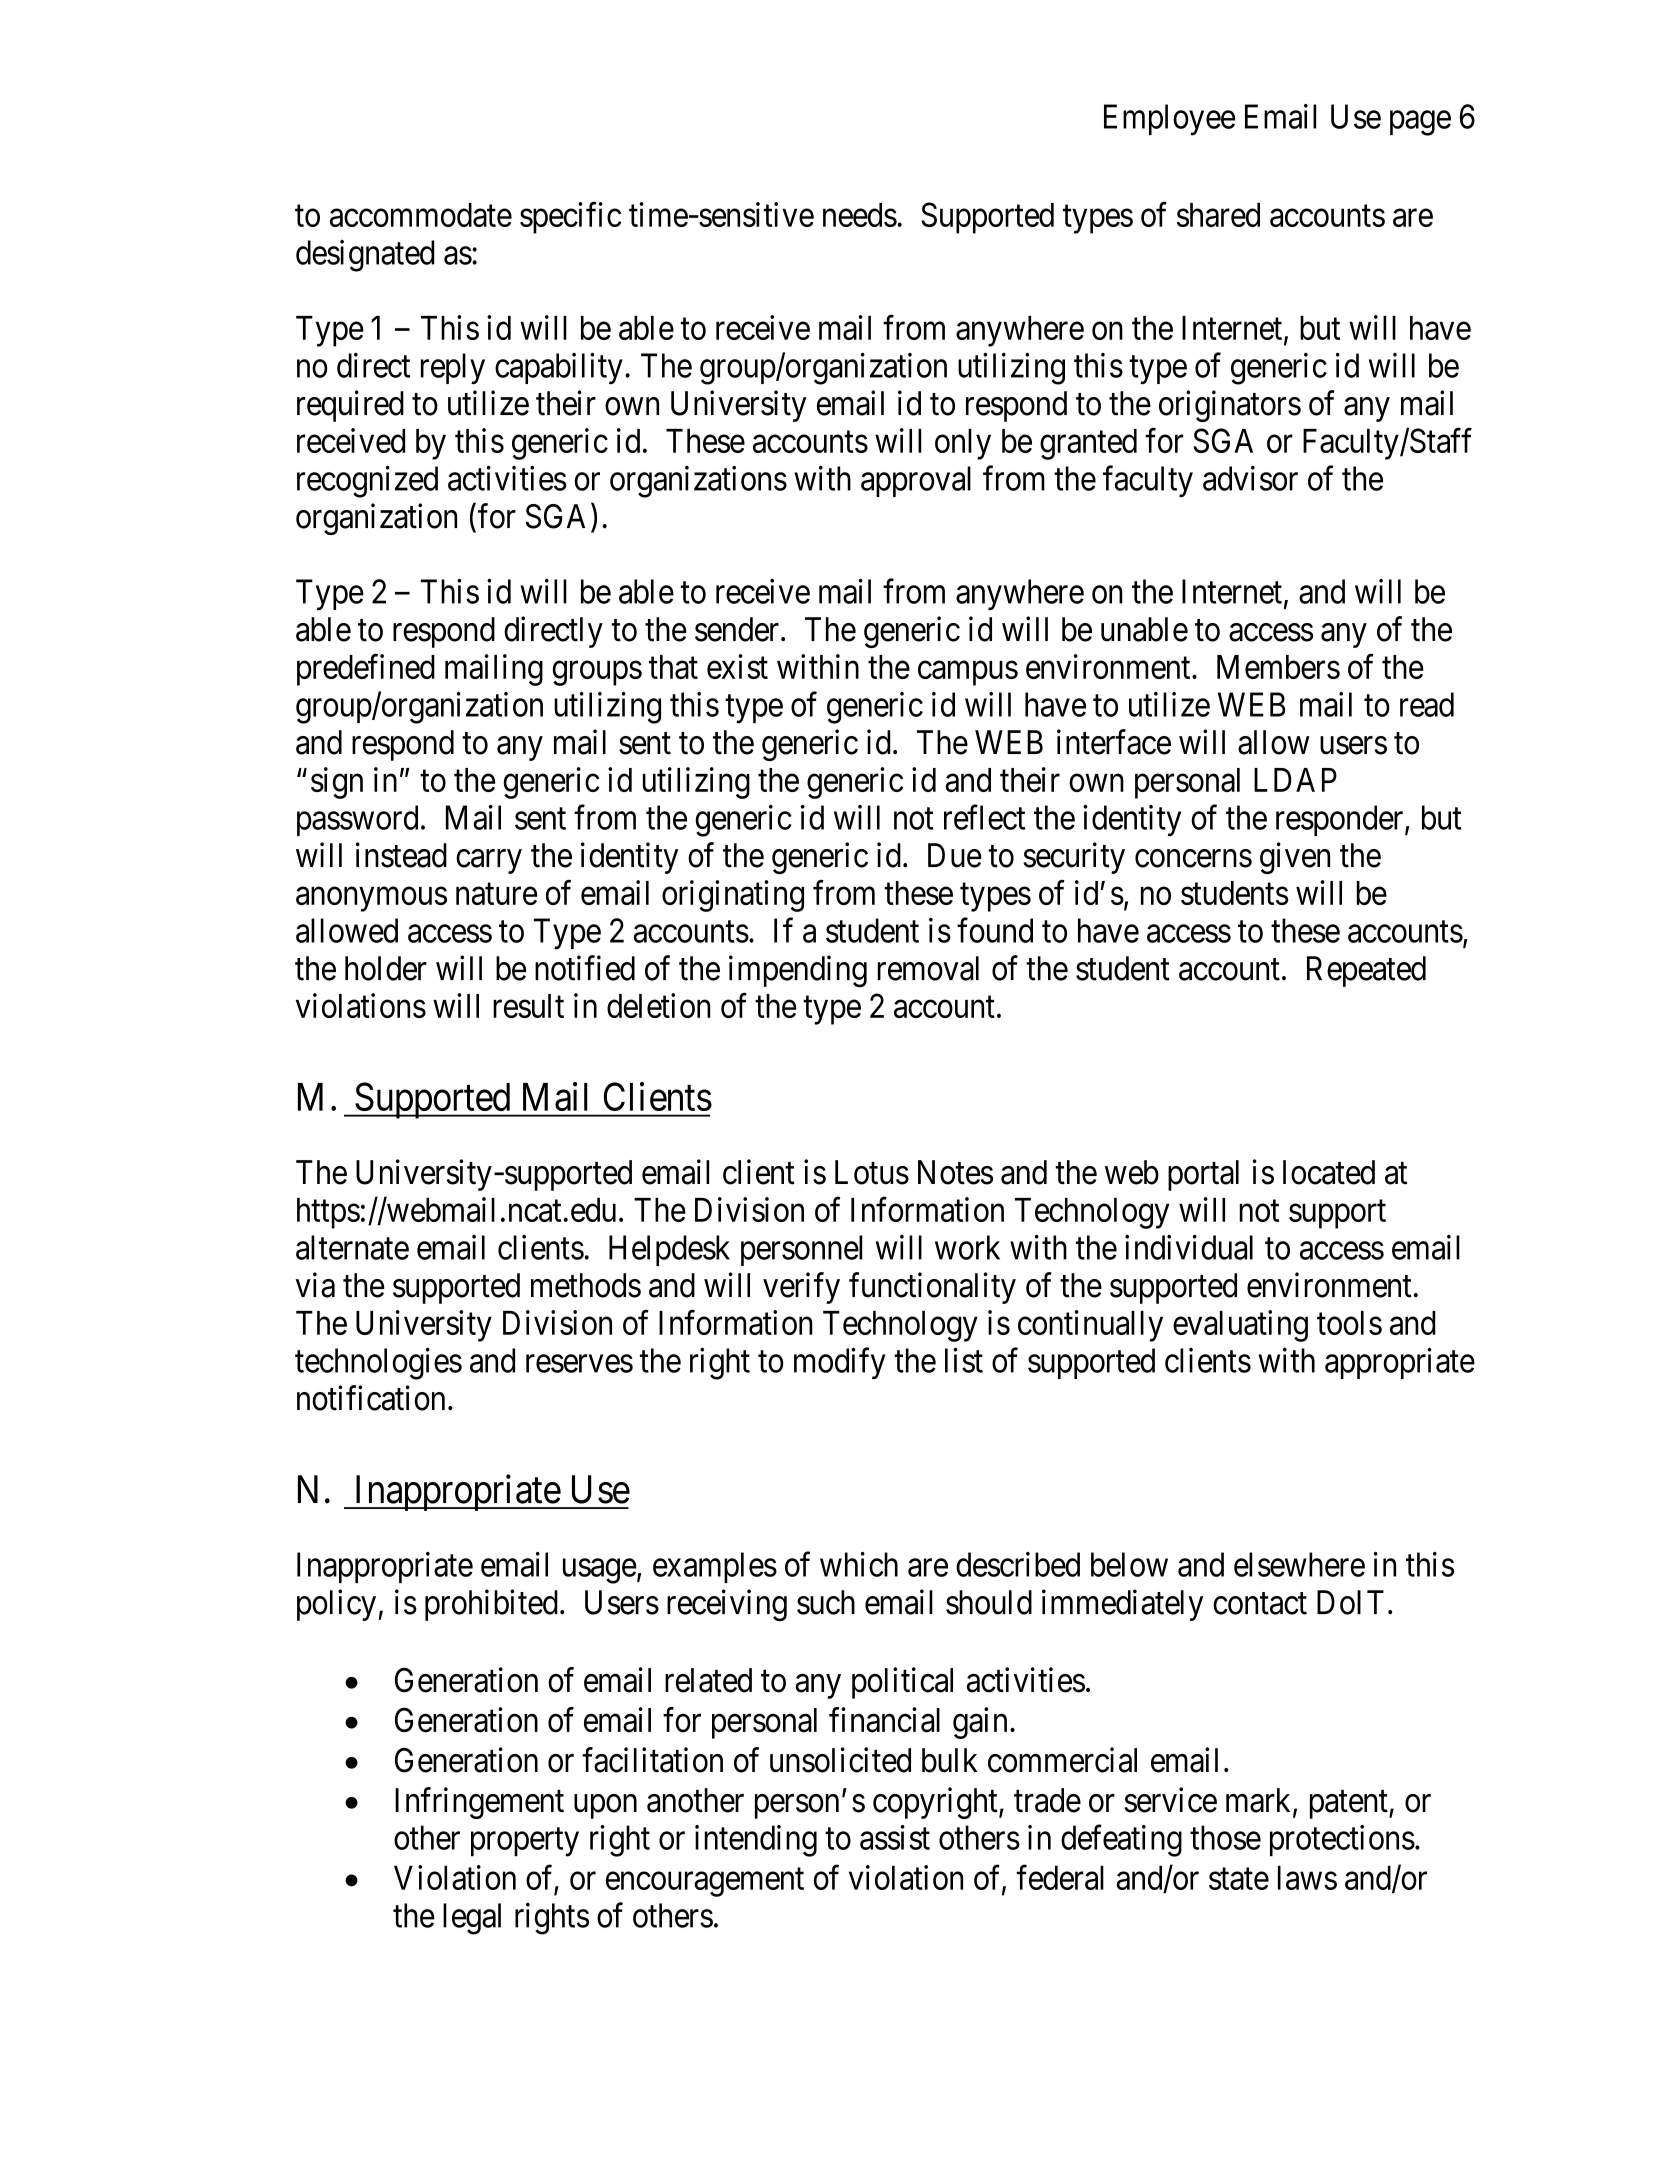  Describe the element at coordinates (378, 1364) in the screenshot. I see `technologies` at that location.
